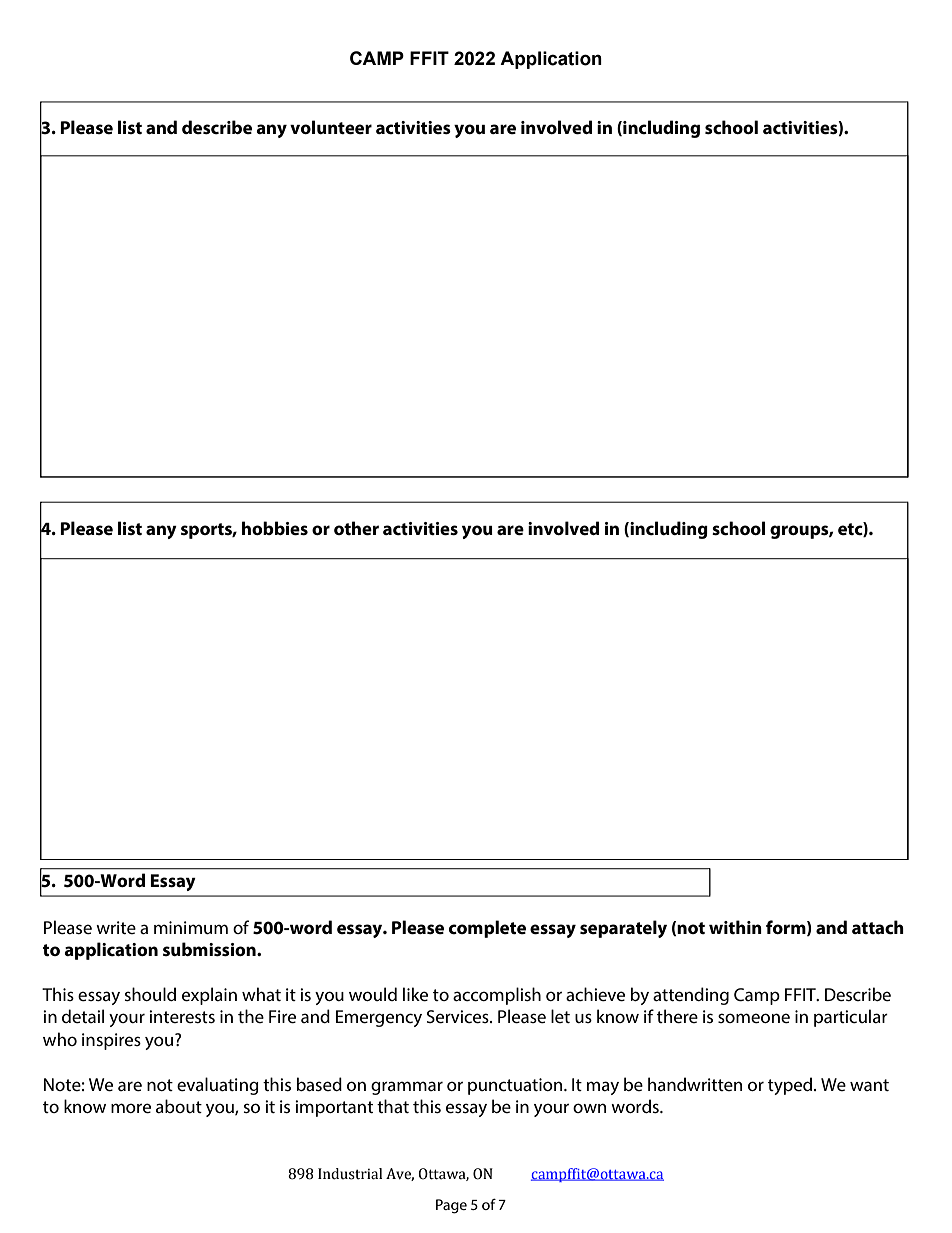 Image resolution: width=952 pixels, height=1233 pixels. Describe the element at coordinates (131, 1108) in the screenshot. I see `more` at that location.
